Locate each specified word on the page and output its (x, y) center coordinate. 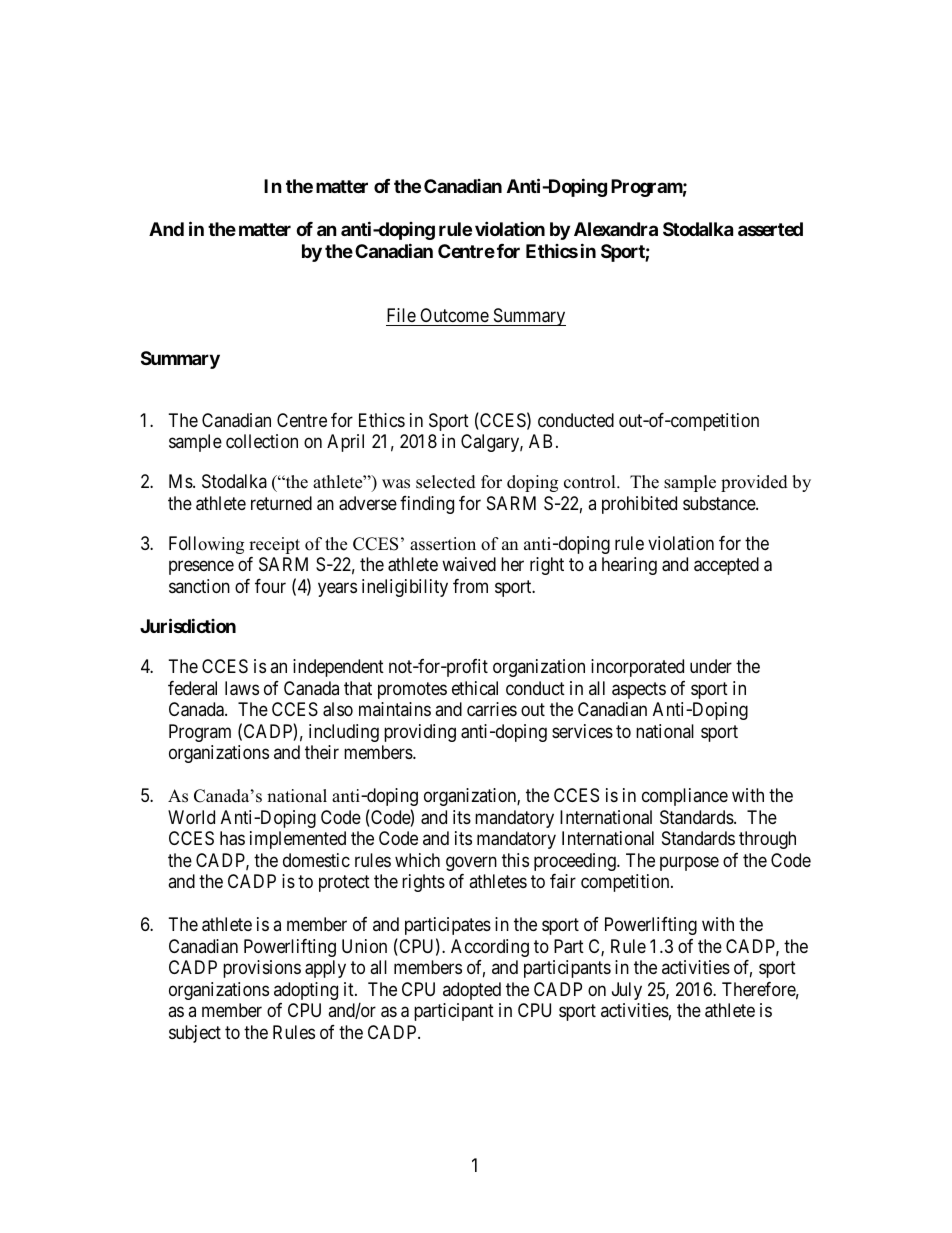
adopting (306, 991)
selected (446, 482)
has (232, 838)
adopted (472, 991)
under (711, 666)
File (401, 315)
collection (262, 441)
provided (754, 483)
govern (471, 863)
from (470, 586)
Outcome (454, 315)
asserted (770, 229)
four (270, 586)
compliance (685, 797)
